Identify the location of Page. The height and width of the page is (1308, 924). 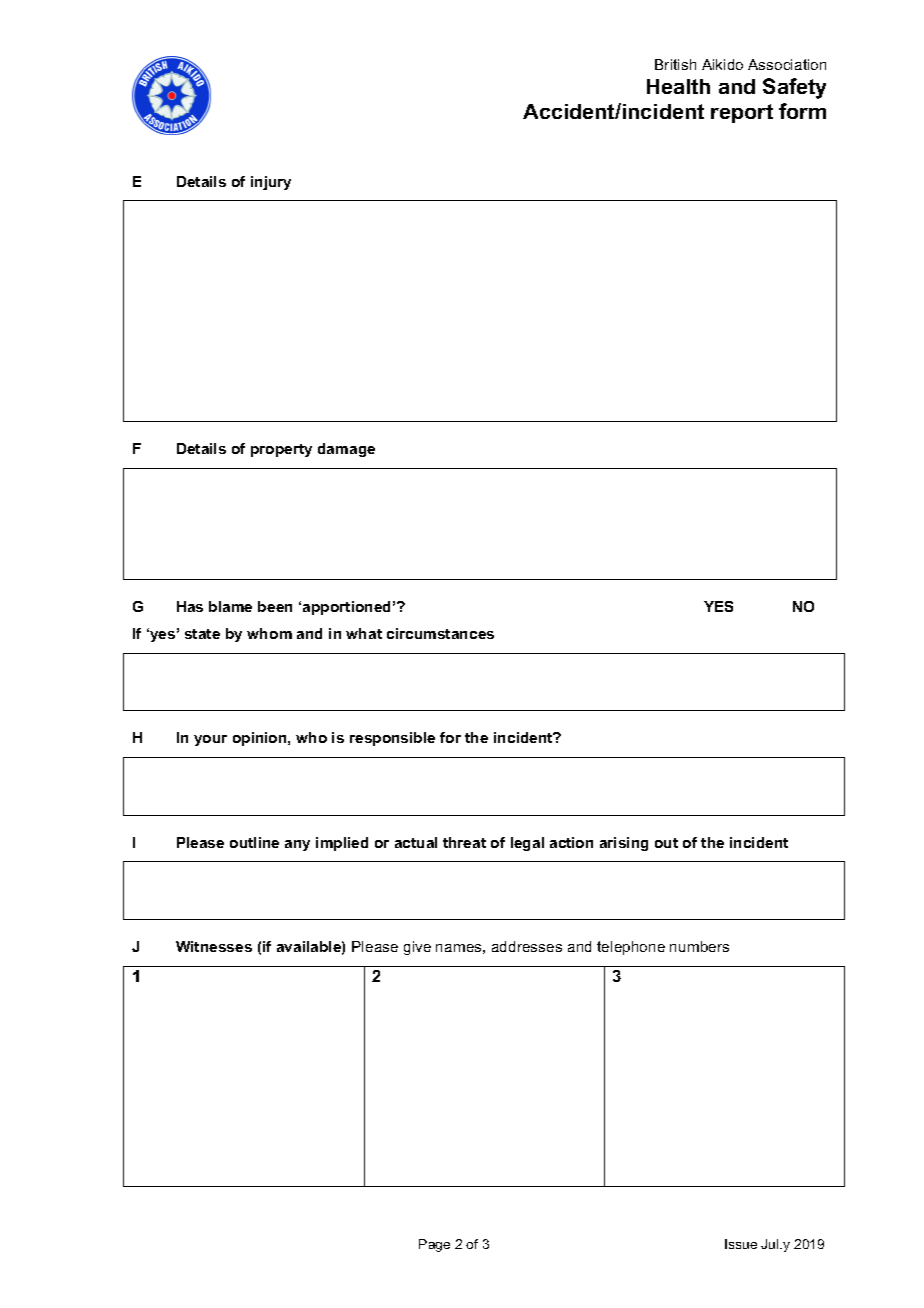
(434, 1245).
